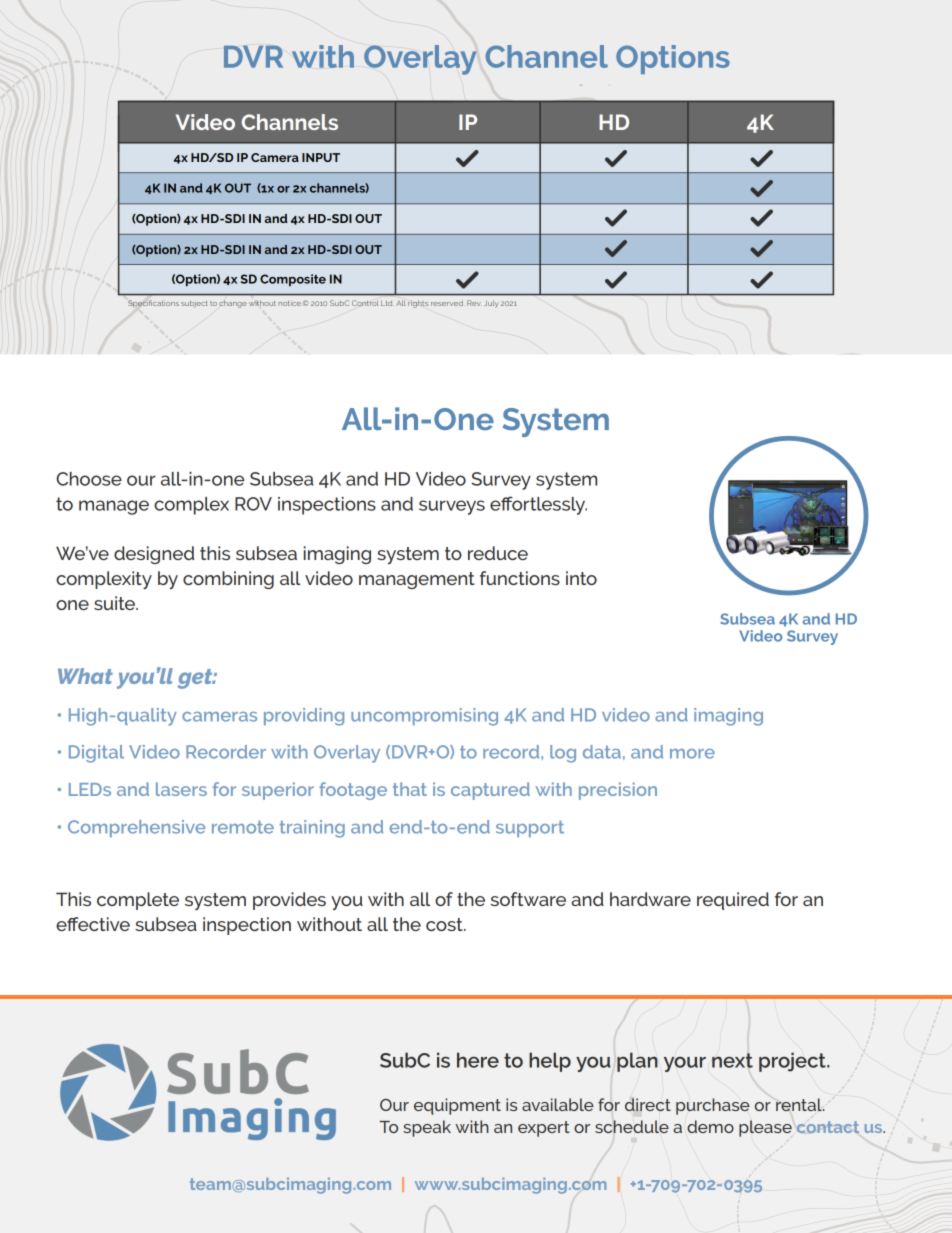 This document has height=1233, width=952. Describe the element at coordinates (538, 505) in the document. I see `effortlessly` at that location.
